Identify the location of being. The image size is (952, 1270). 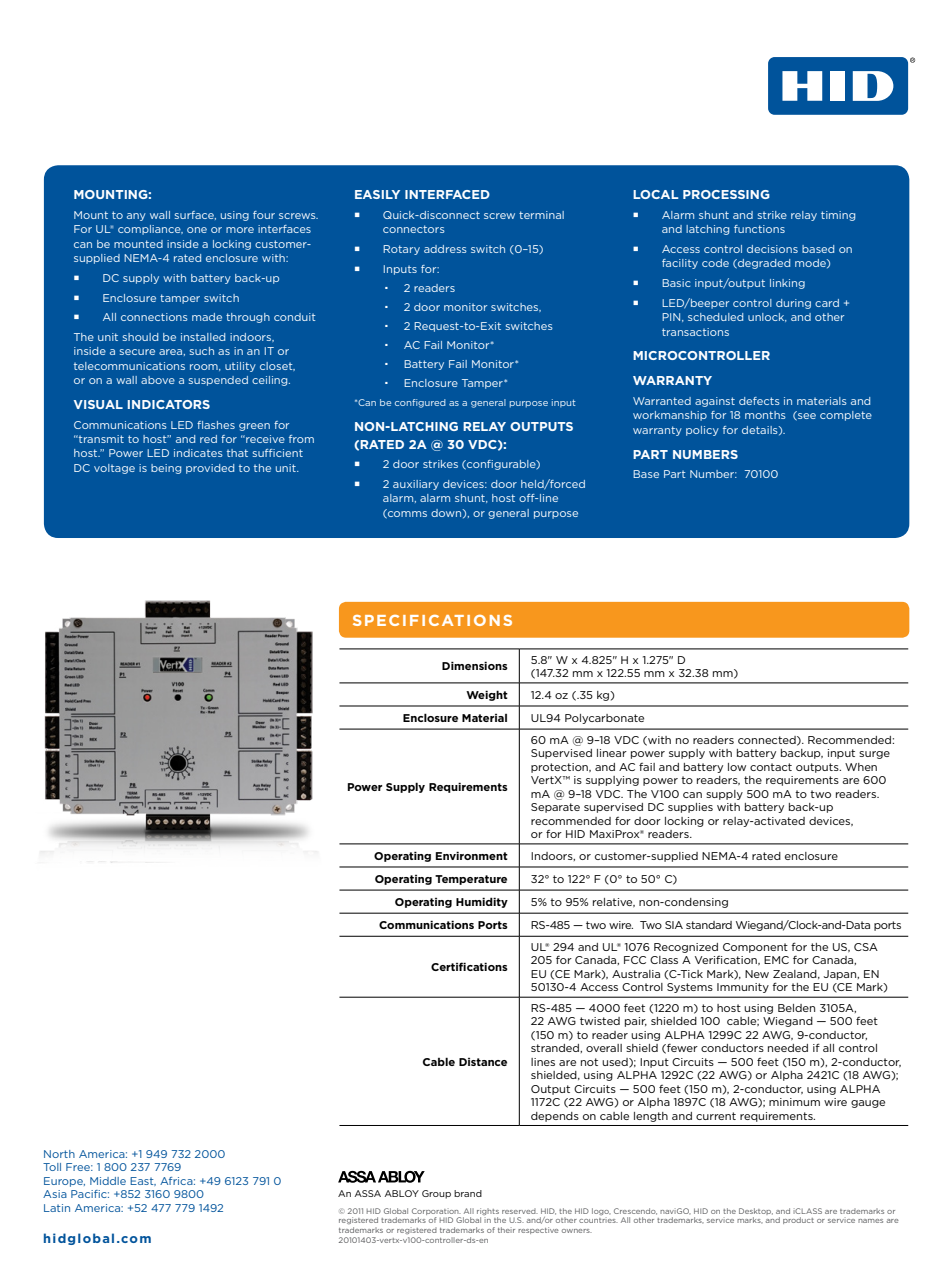
(166, 469).
